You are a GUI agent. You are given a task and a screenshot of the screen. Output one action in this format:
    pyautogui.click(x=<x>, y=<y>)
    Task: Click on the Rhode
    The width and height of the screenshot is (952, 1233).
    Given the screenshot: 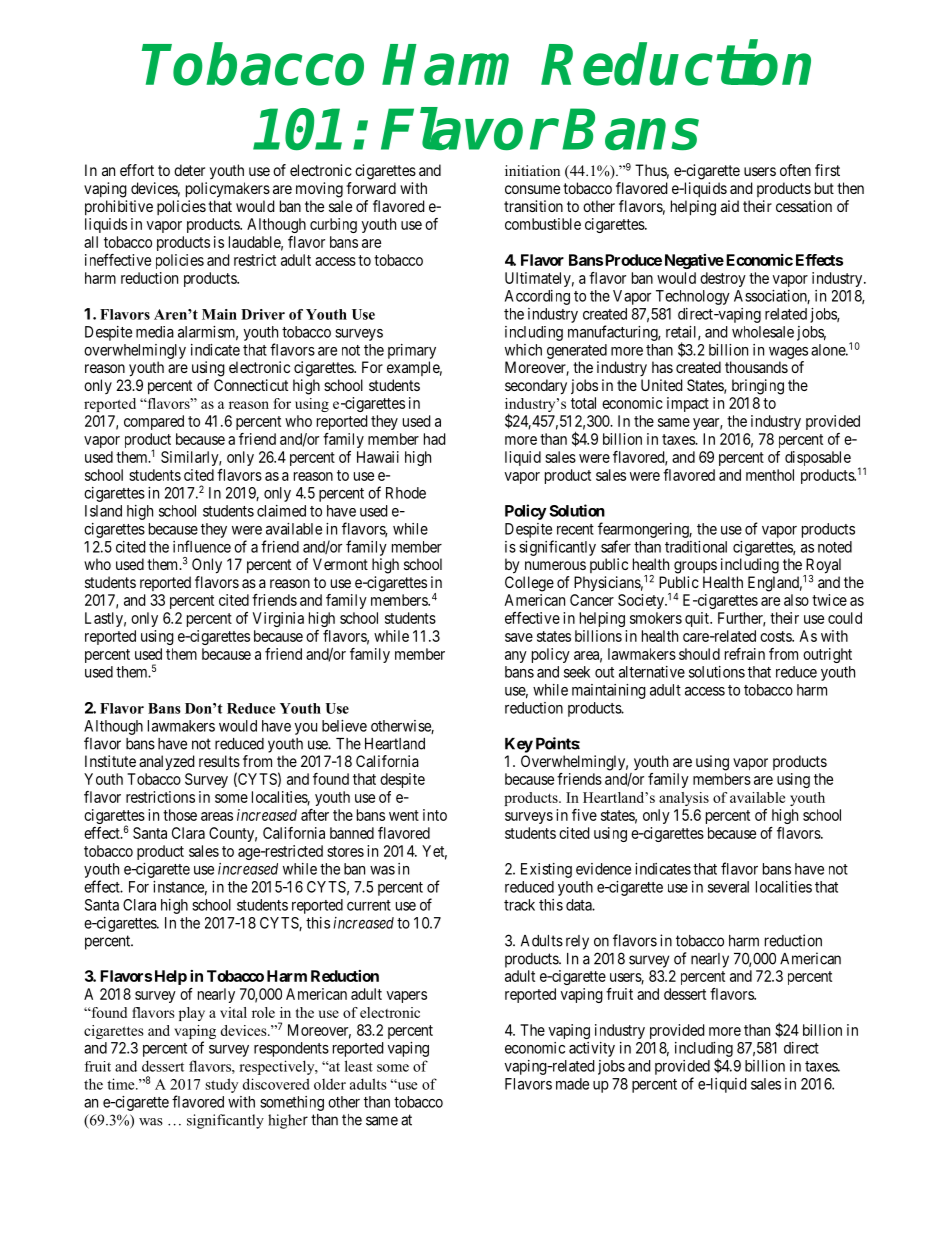 What is the action you would take?
    pyautogui.click(x=406, y=493)
